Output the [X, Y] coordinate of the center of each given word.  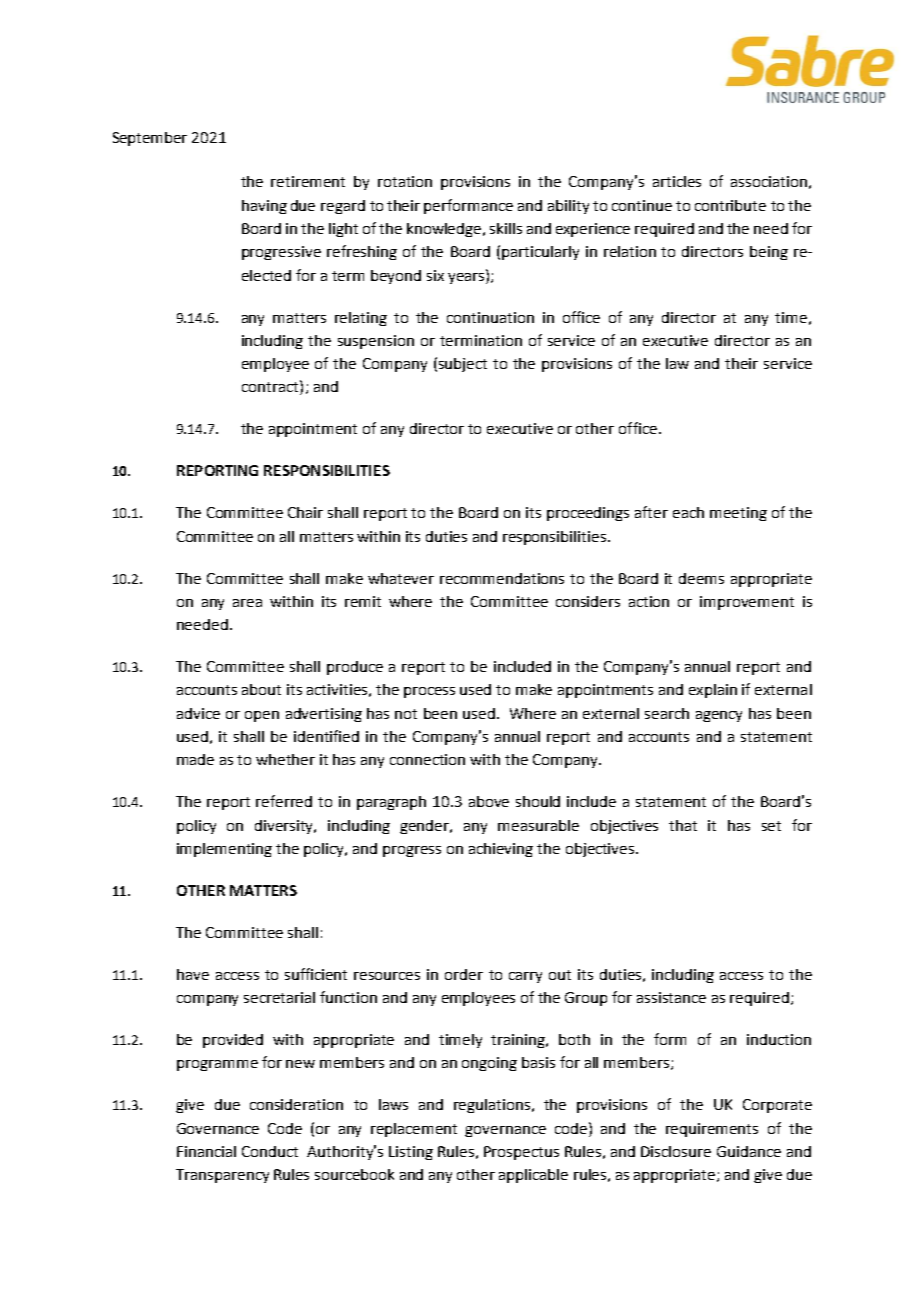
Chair [305, 512]
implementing [224, 850]
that [683, 825]
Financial [206, 1151]
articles [677, 181]
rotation [405, 181]
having [264, 207]
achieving [501, 850]
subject [463, 365]
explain [713, 691]
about [261, 689]
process [429, 692]
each [688, 512]
